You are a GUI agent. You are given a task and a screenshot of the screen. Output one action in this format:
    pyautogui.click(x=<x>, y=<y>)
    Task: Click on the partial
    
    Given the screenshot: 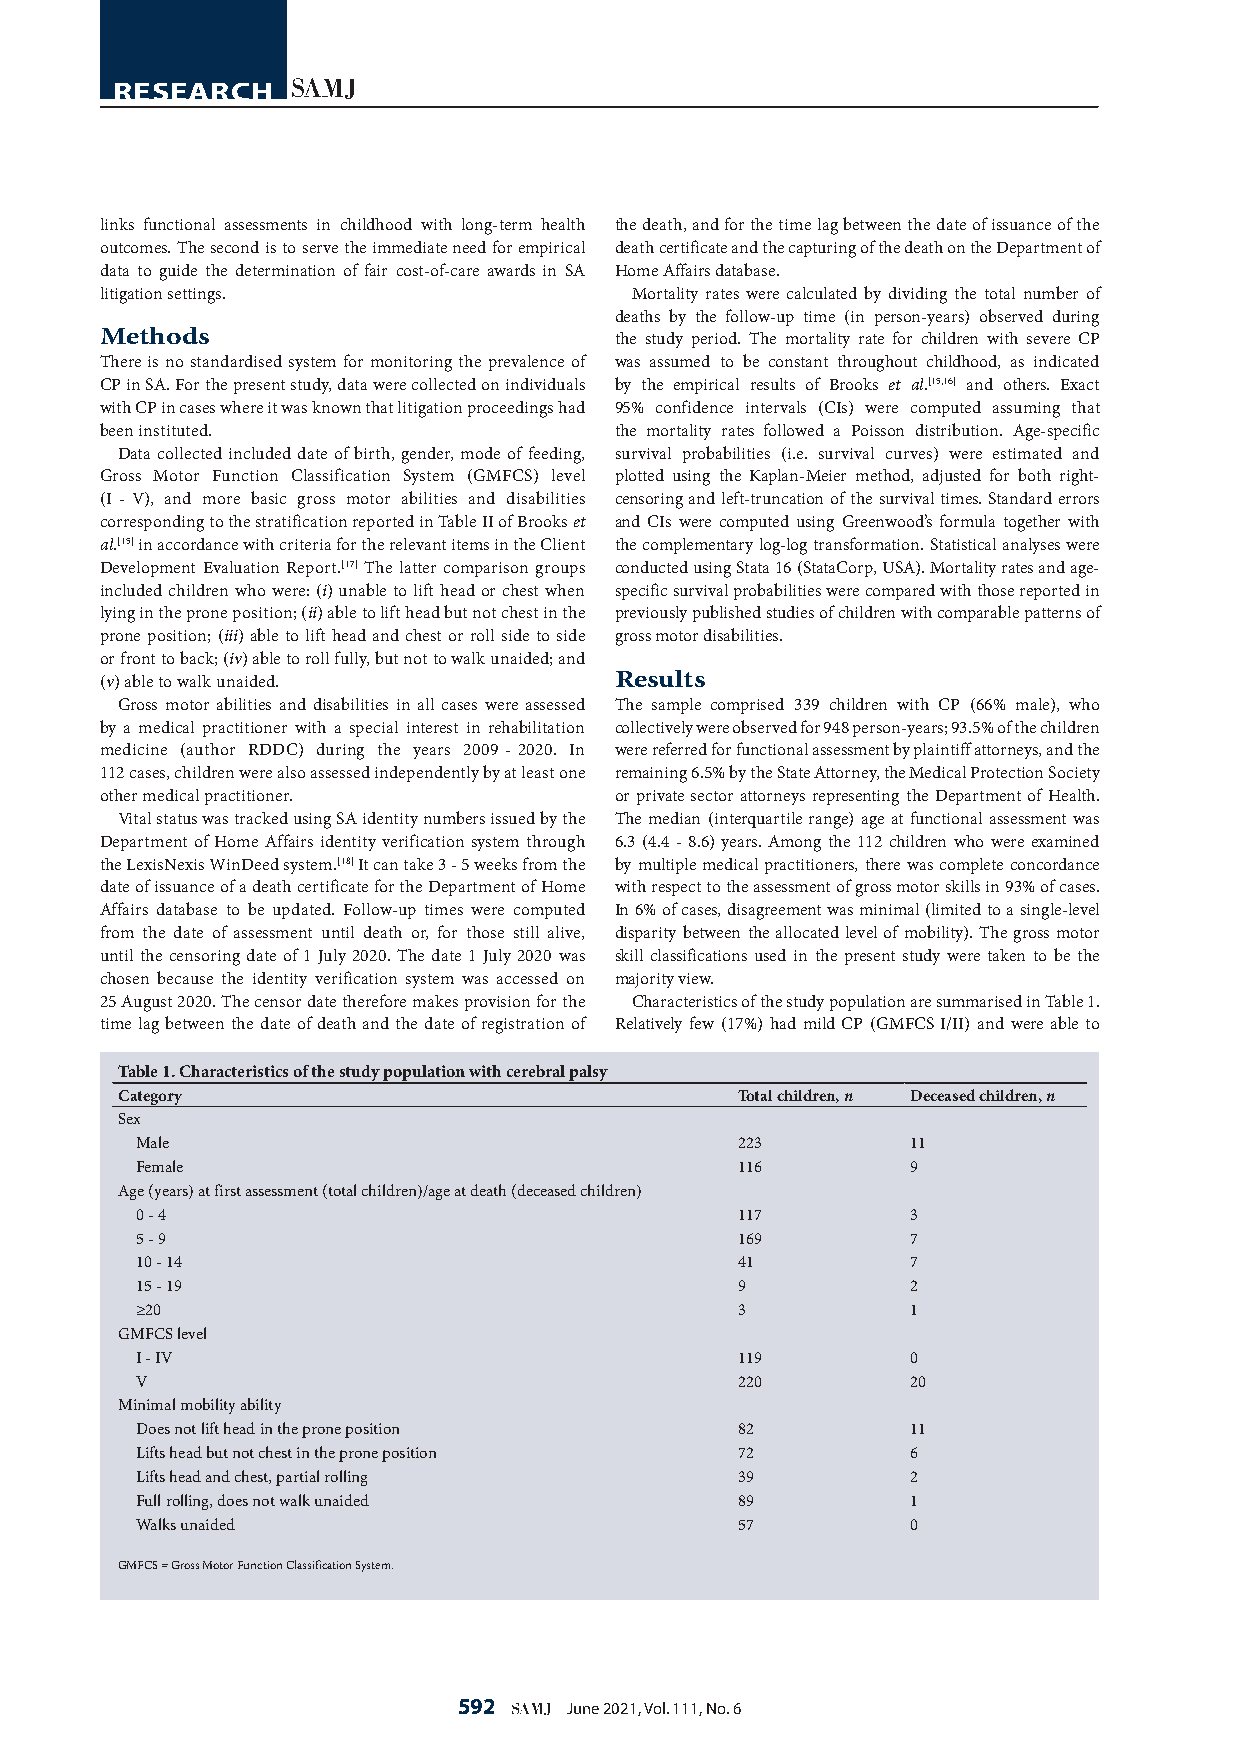 What is the action you would take?
    pyautogui.click(x=297, y=1478)
